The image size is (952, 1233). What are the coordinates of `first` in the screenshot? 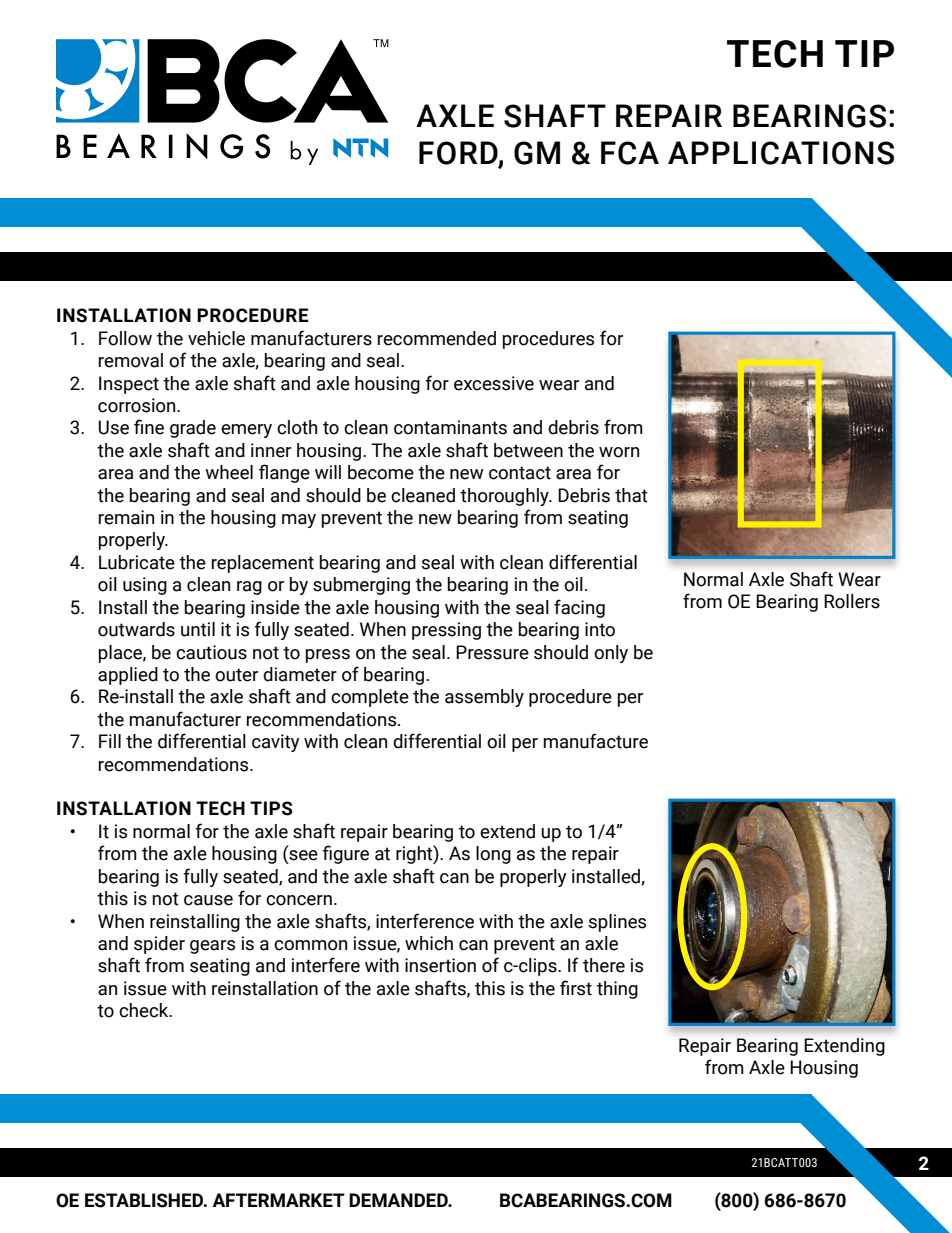 It's located at (576, 988).
